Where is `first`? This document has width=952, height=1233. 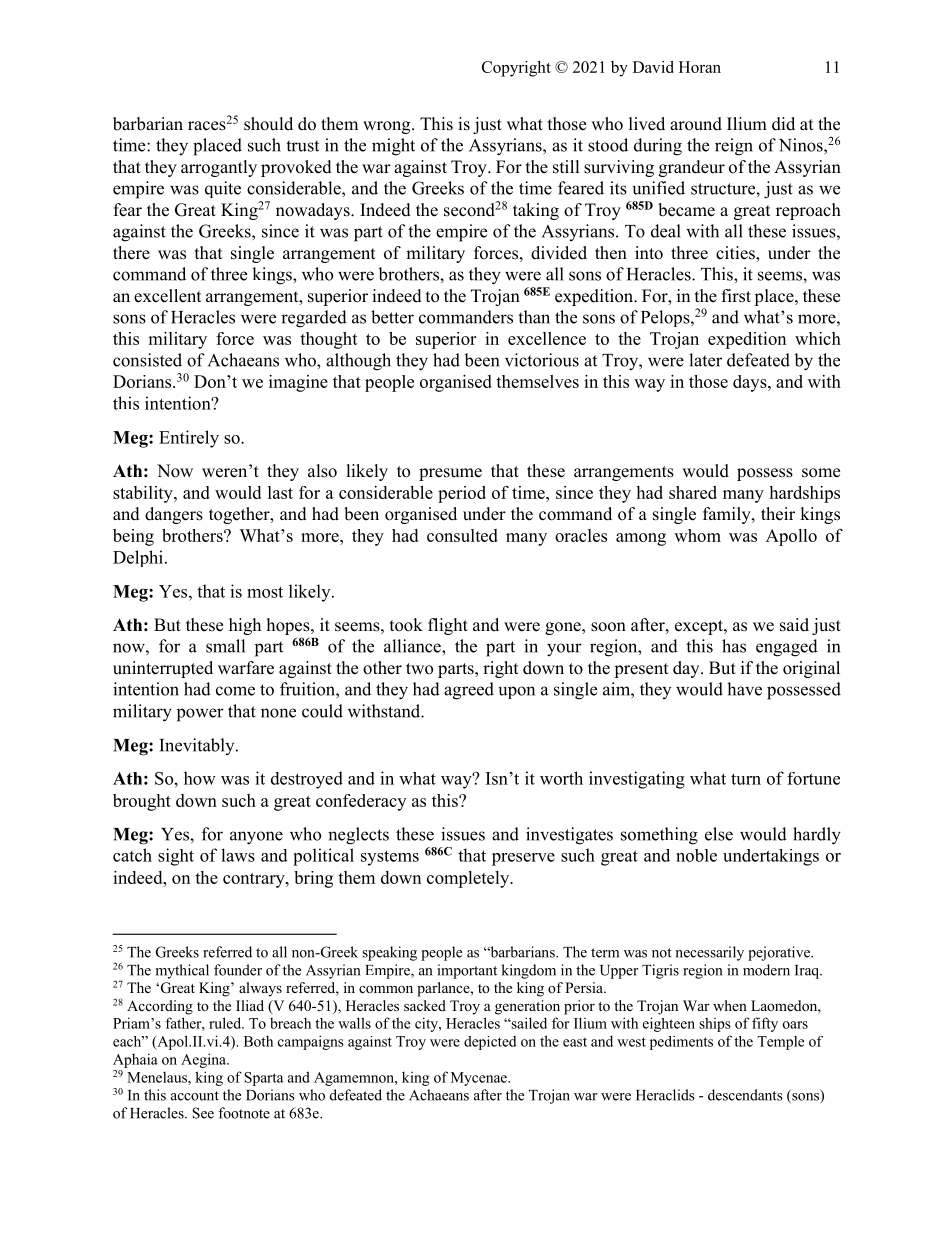 first is located at coordinates (736, 296).
